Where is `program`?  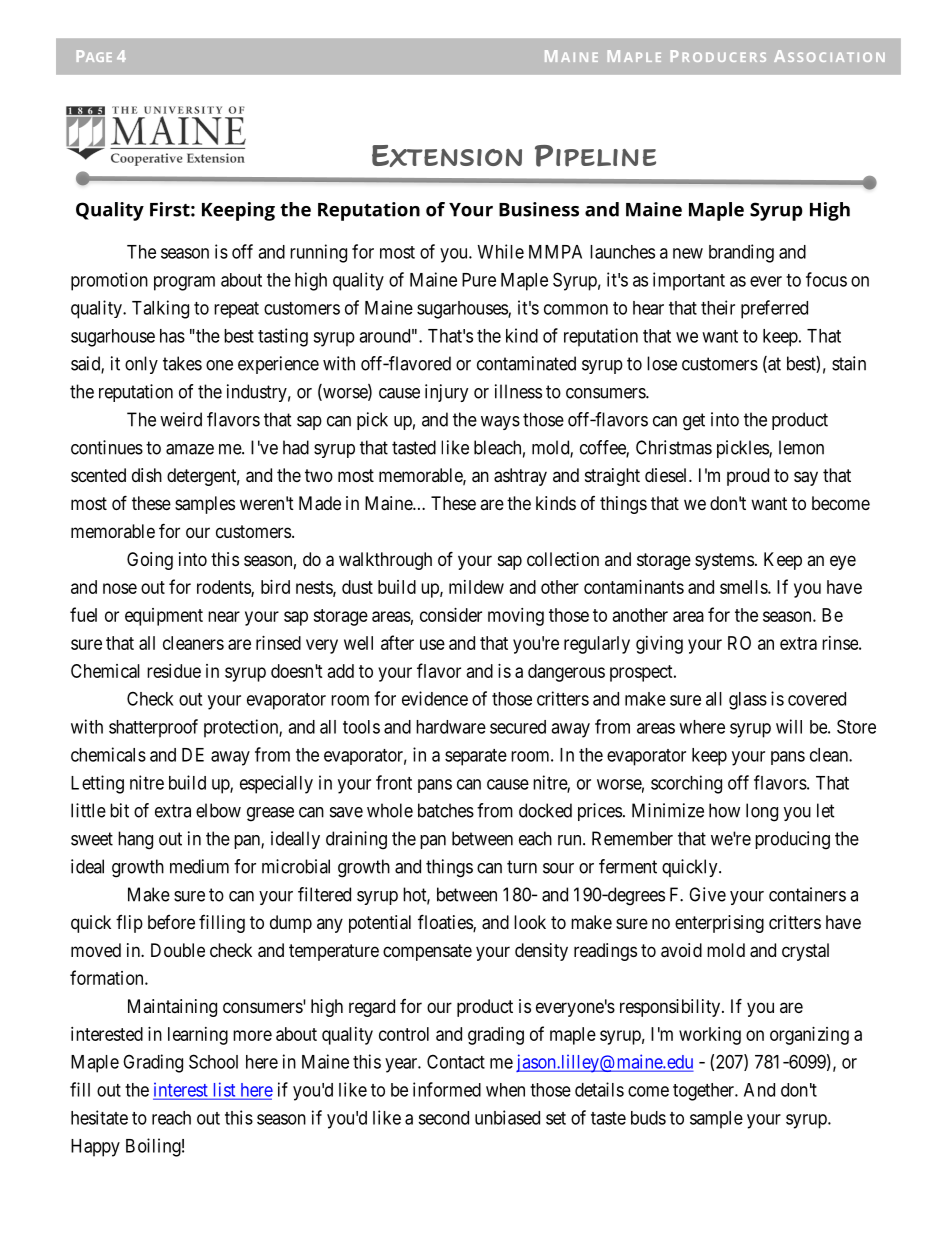 program is located at coordinates (184, 283).
